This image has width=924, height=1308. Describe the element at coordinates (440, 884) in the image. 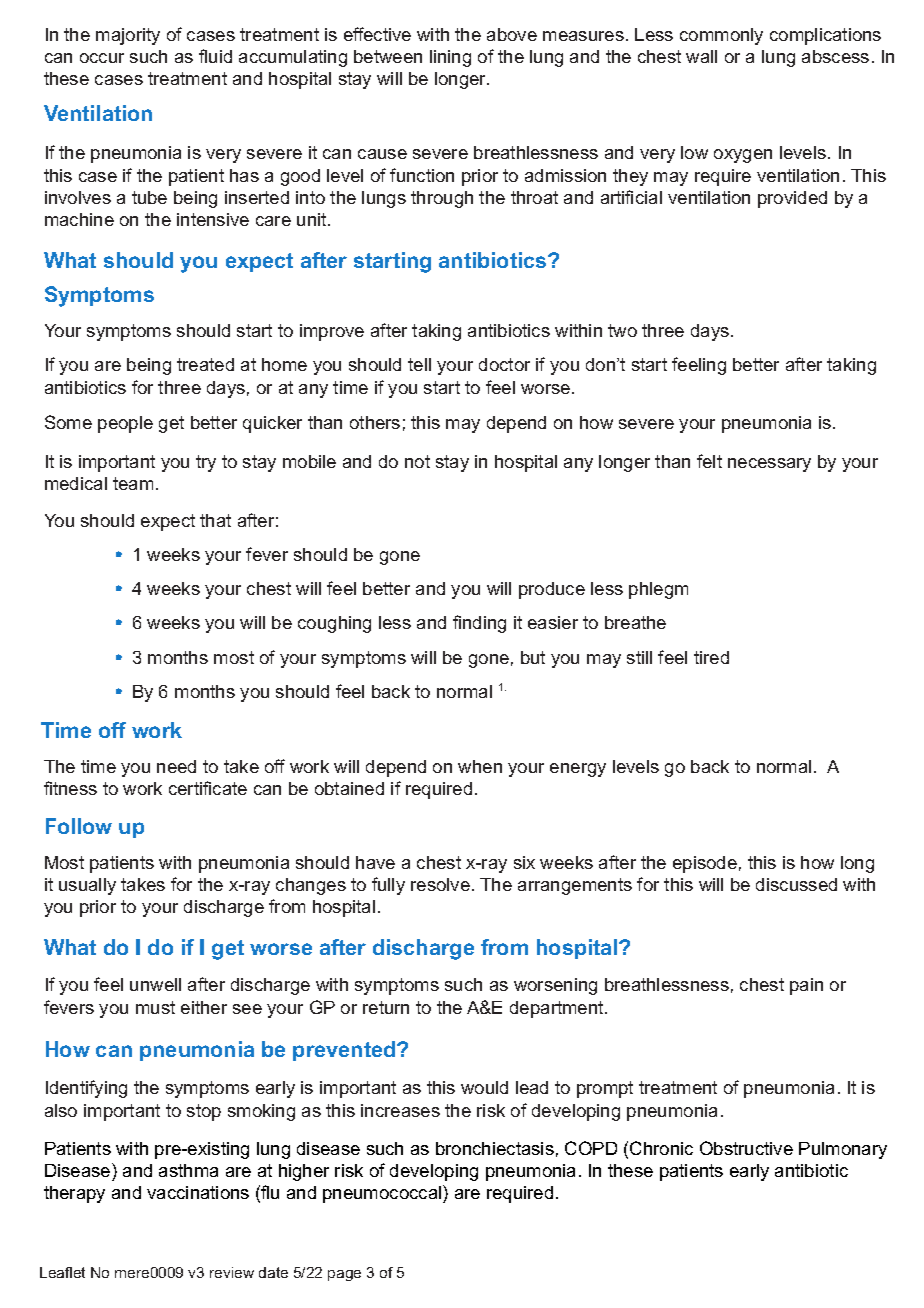

I see `resolve` at that location.
